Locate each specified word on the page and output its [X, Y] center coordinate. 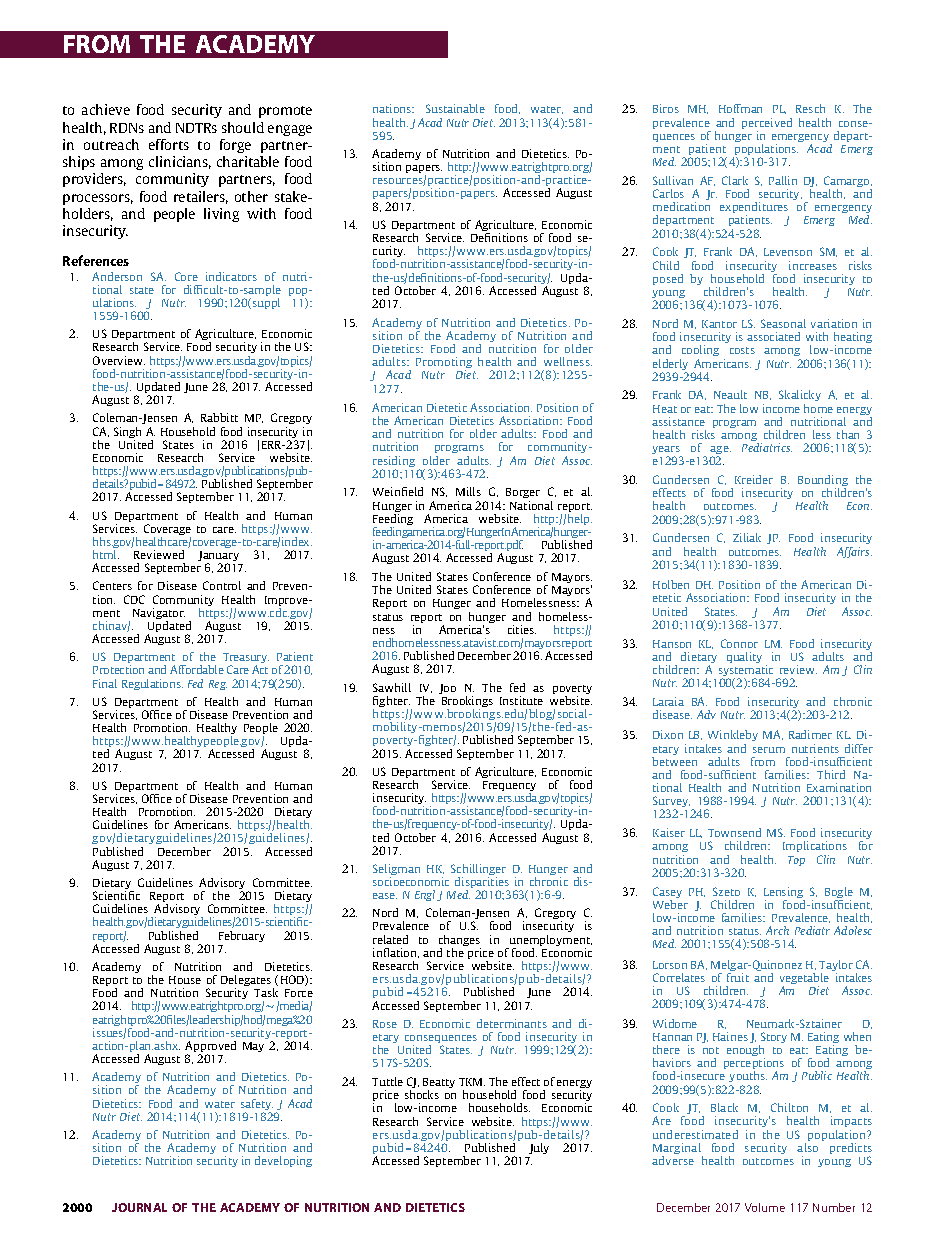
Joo [447, 689]
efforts [169, 144]
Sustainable [455, 108]
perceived [767, 125]
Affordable [197, 669]
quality [744, 657]
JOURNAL [139, 1207]
